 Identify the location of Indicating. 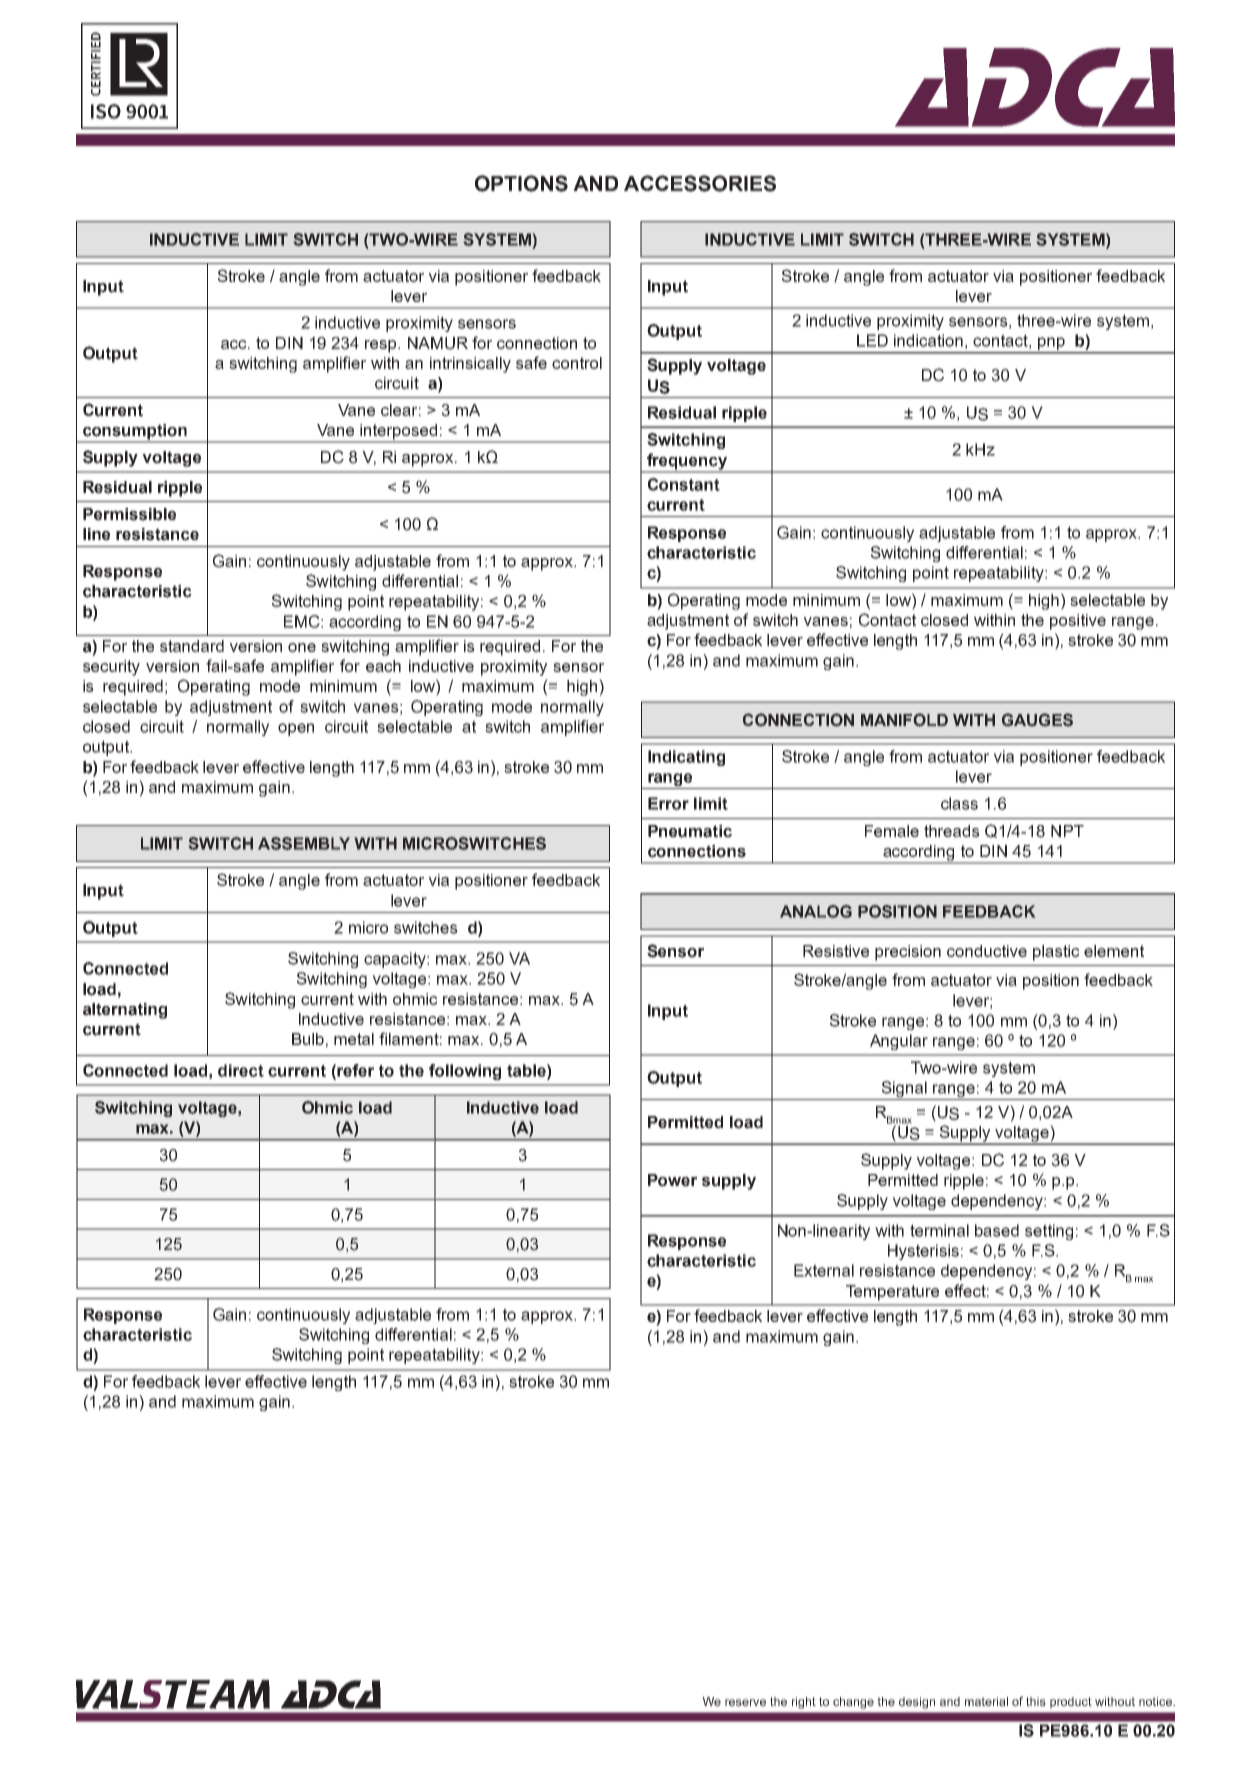
(686, 758).
